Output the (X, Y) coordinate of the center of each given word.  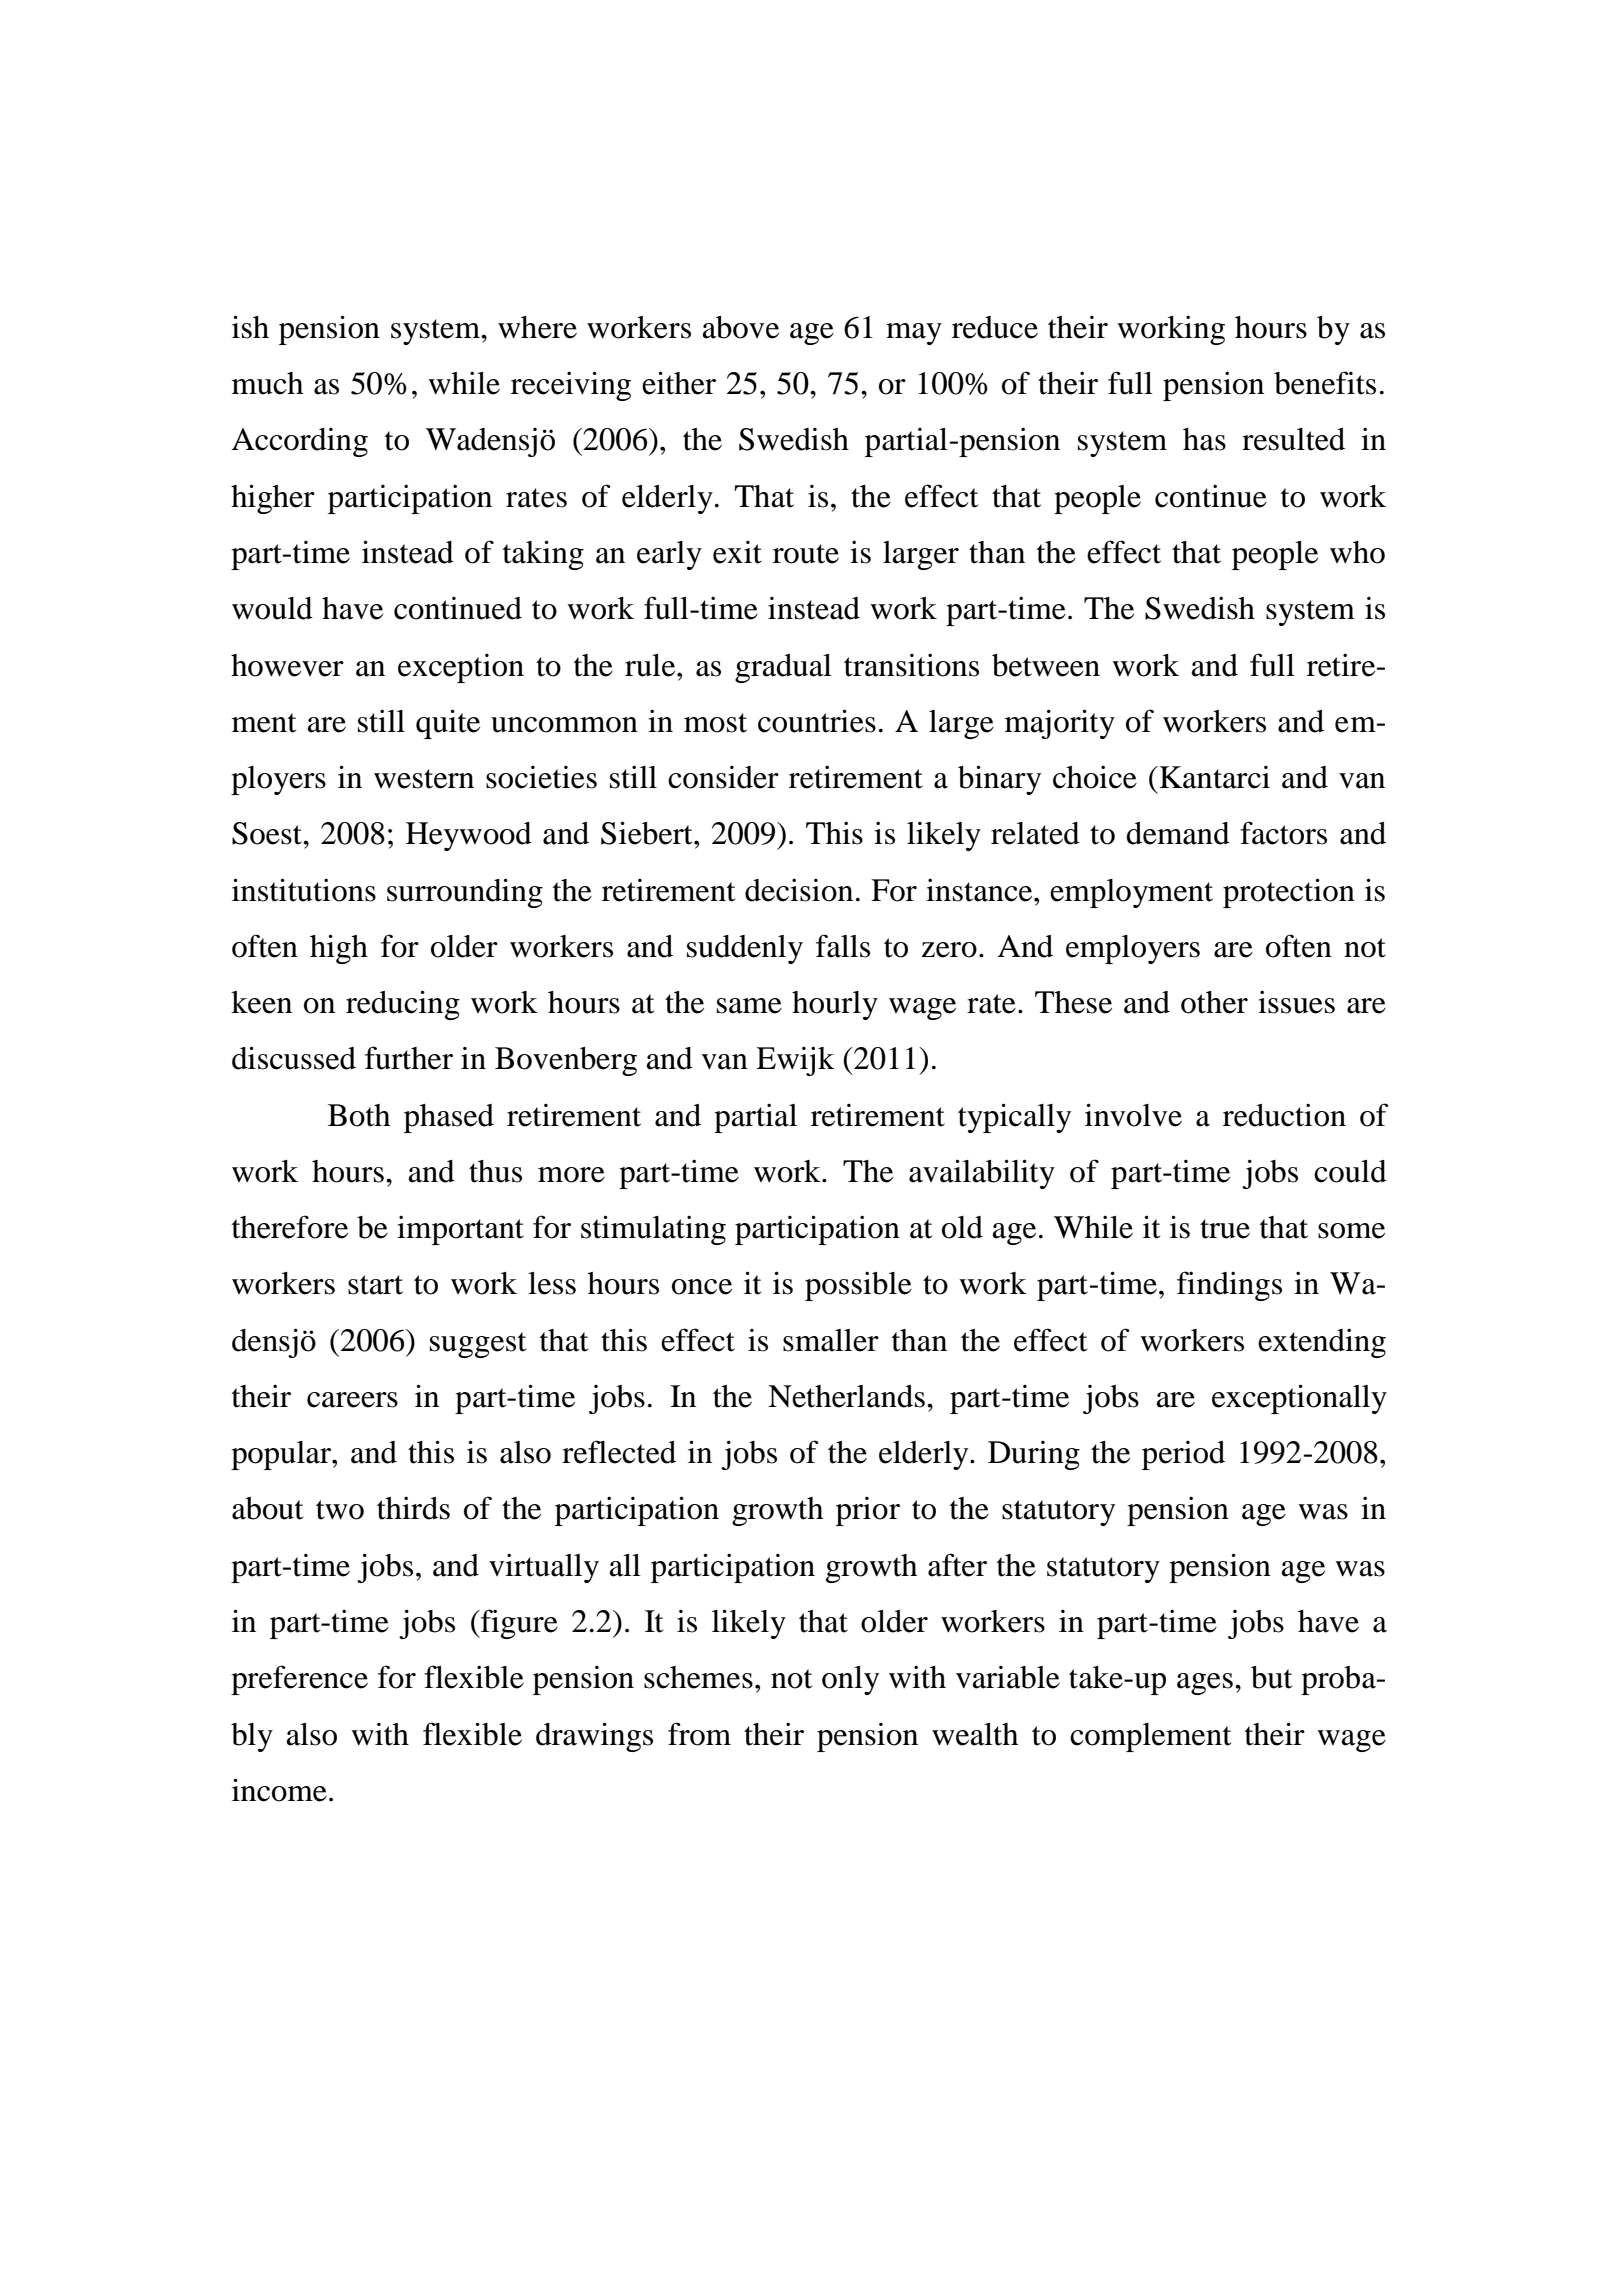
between (1046, 665)
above (740, 327)
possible (858, 1286)
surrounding (465, 893)
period (1183, 1455)
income (279, 1790)
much (267, 383)
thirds (413, 1508)
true (1225, 1229)
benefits (1325, 383)
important (460, 1230)
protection (1289, 893)
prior (868, 1511)
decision (799, 890)
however (287, 665)
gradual (783, 668)
